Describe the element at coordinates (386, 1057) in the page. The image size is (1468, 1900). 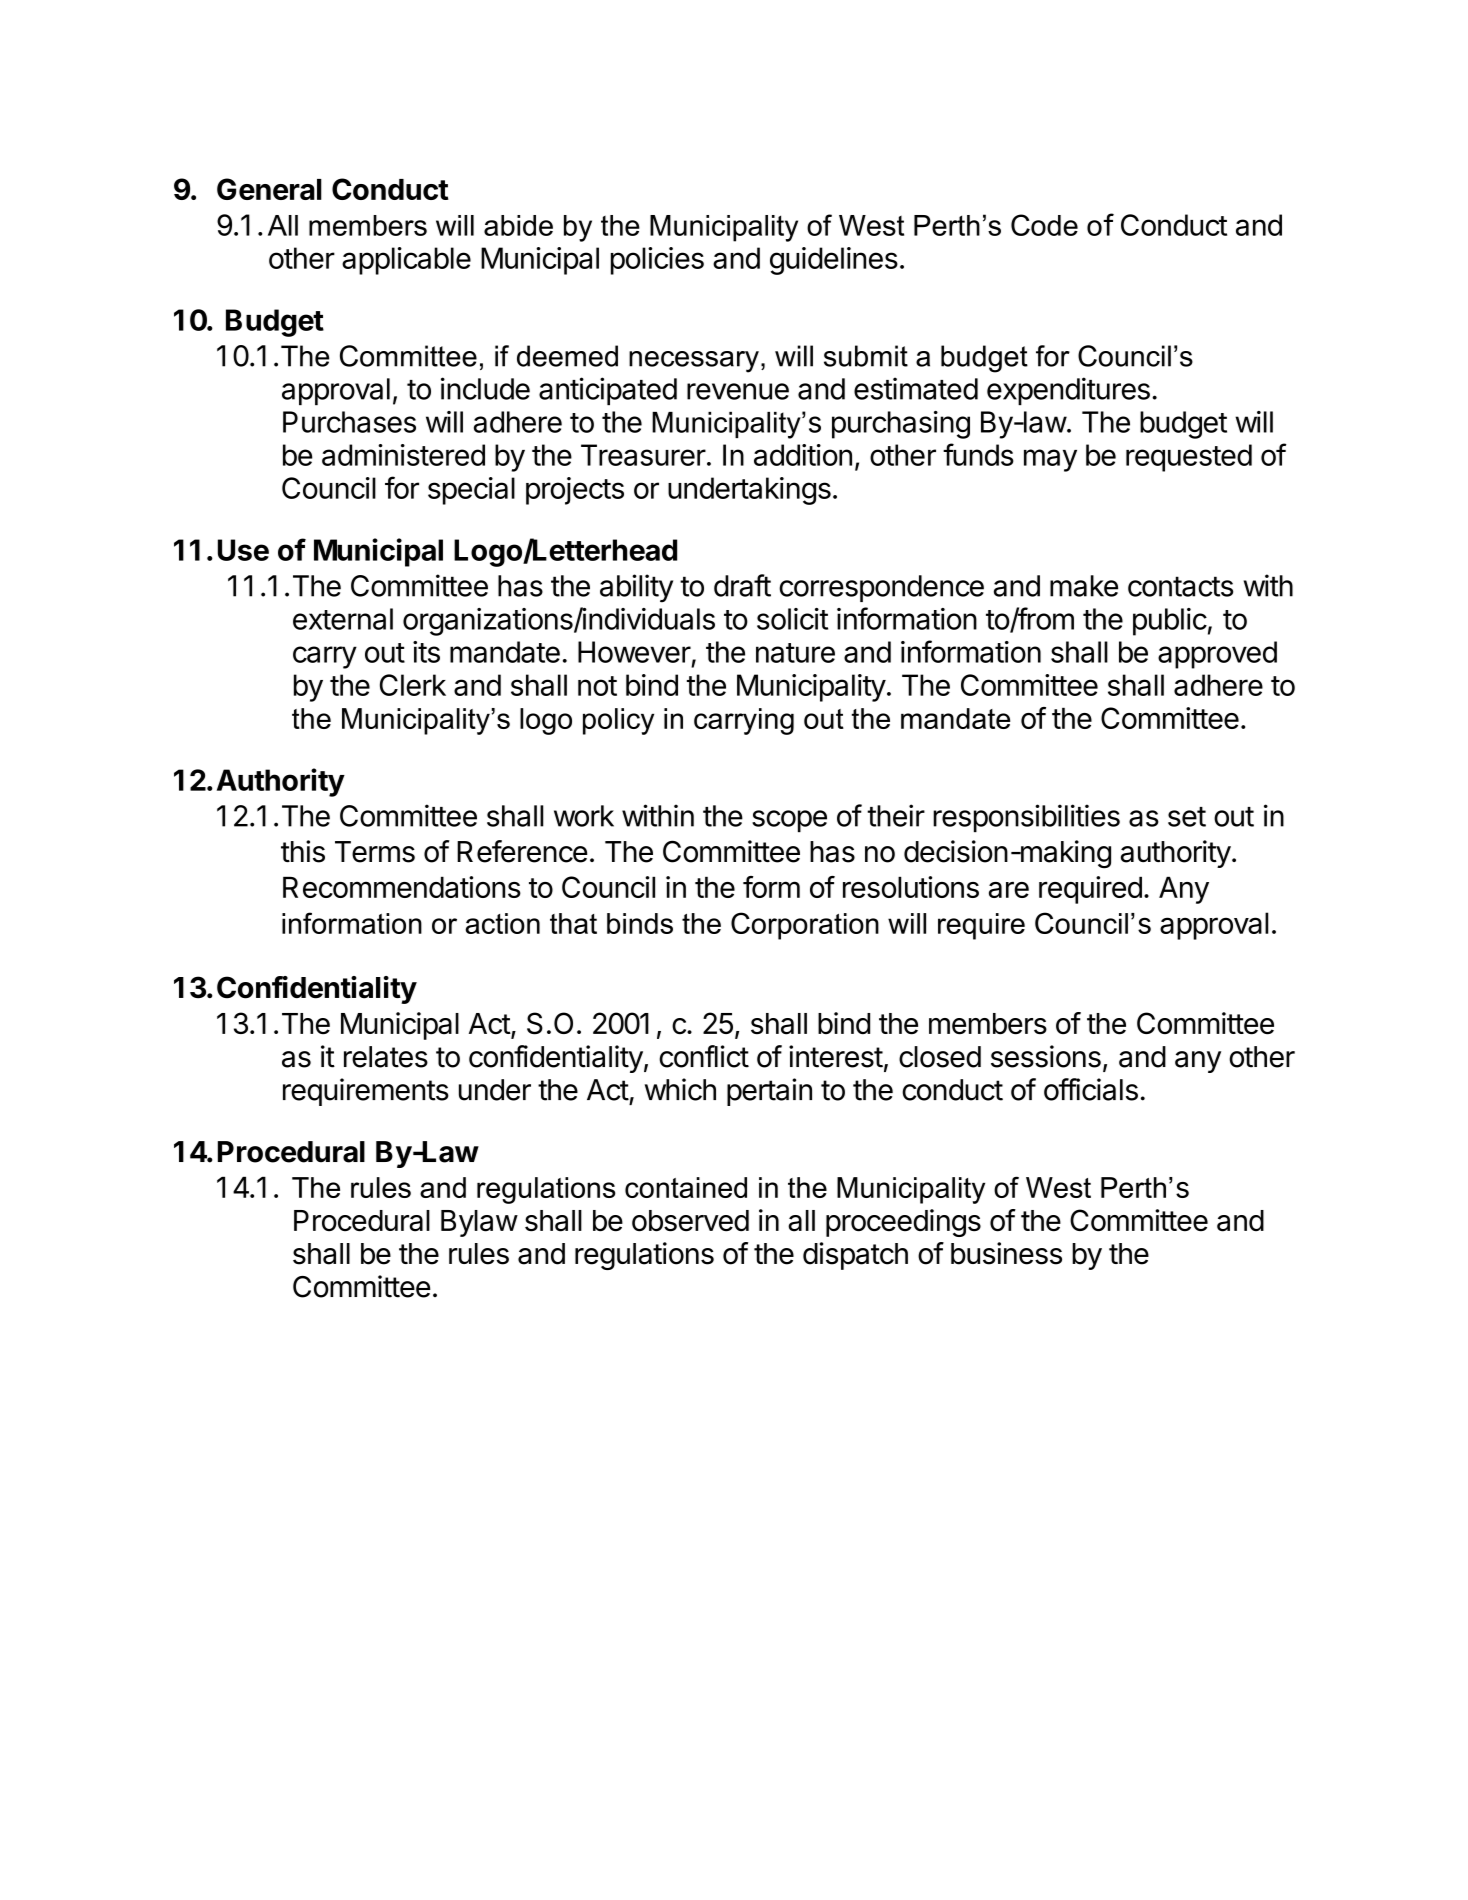
I see `relates` at that location.
